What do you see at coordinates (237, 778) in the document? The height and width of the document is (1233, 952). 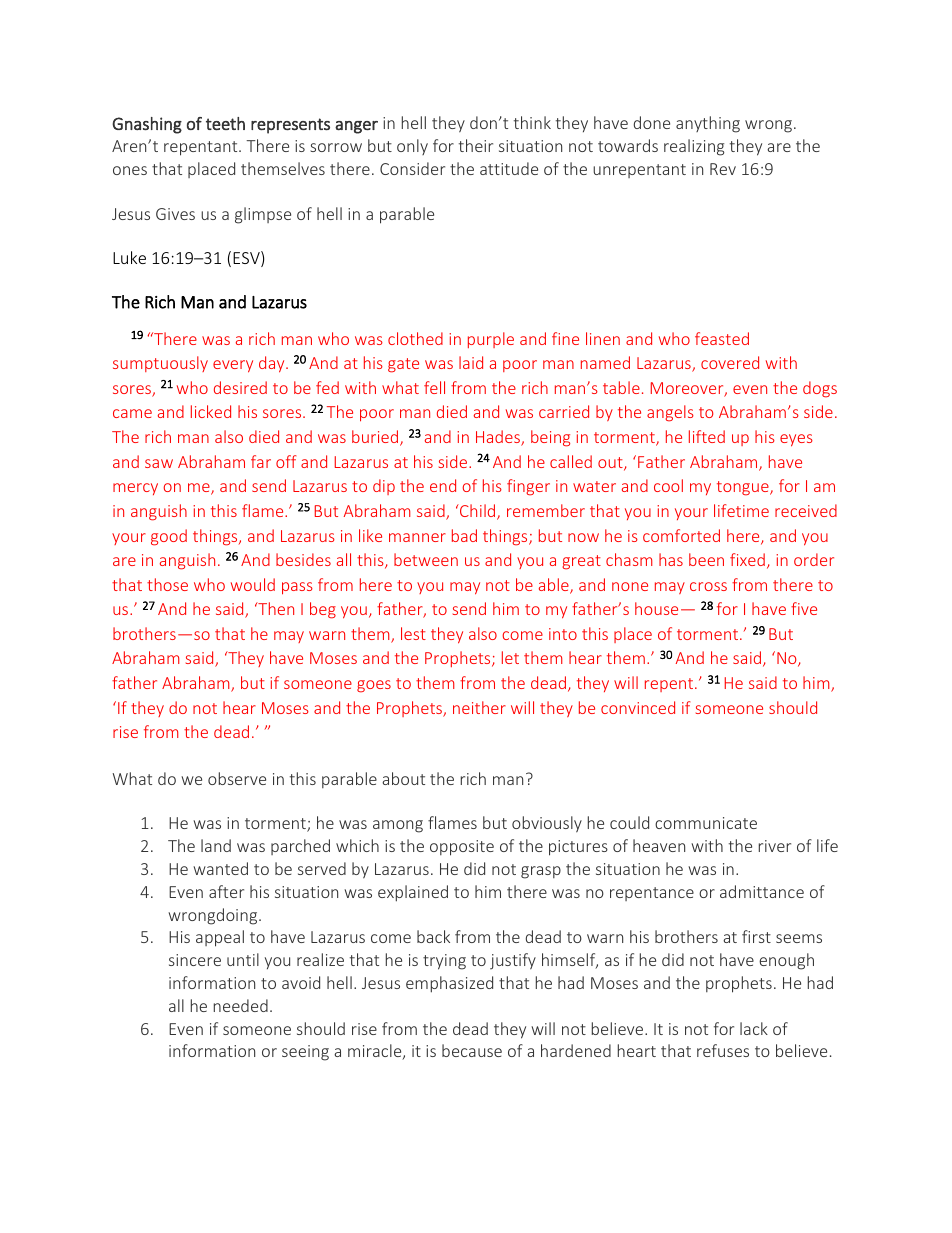 I see `observe` at bounding box center [237, 778].
